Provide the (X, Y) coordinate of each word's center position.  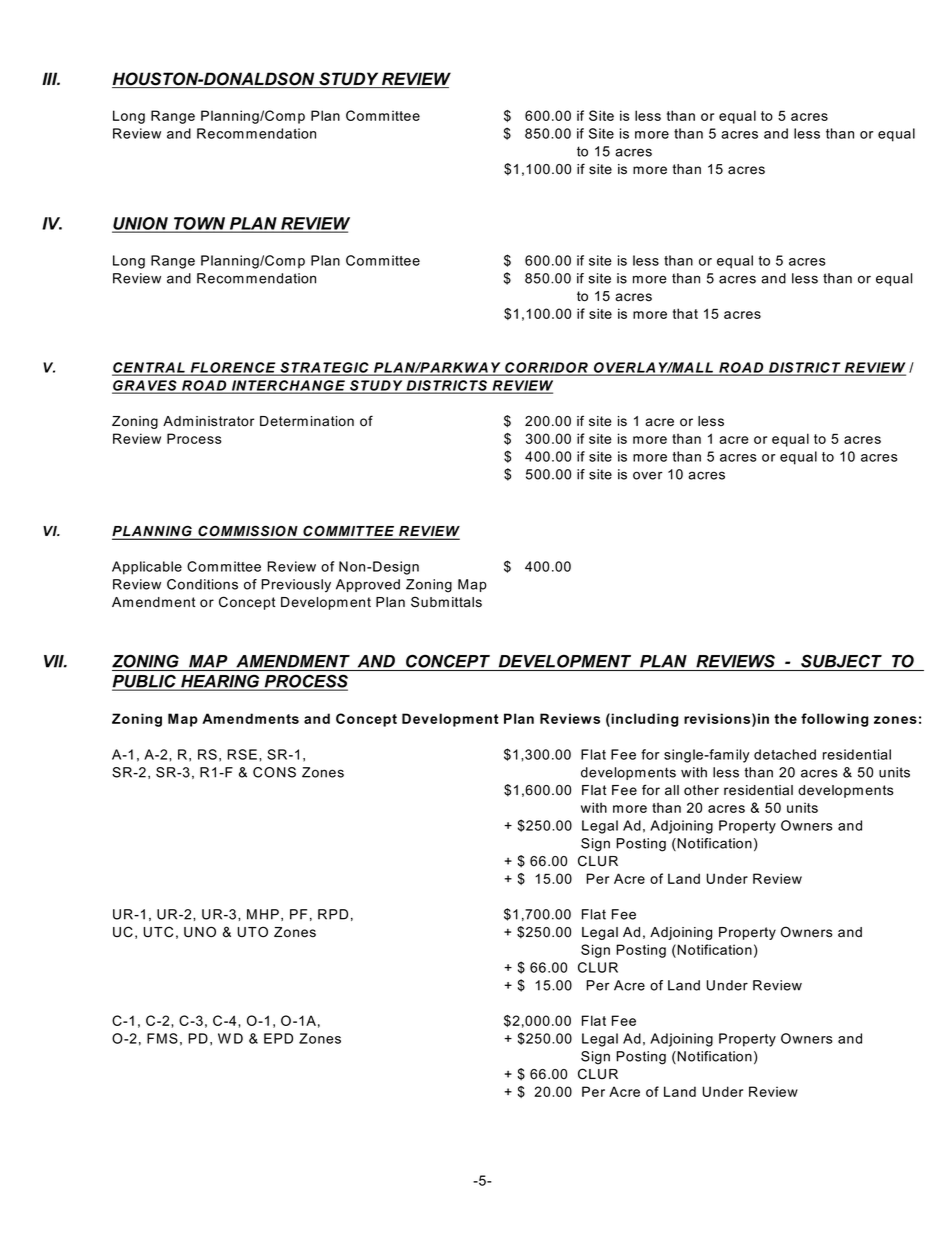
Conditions (202, 584)
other (701, 790)
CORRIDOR (546, 368)
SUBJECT (841, 661)
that (685, 313)
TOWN (200, 224)
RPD (333, 914)
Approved (368, 585)
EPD (278, 1038)
